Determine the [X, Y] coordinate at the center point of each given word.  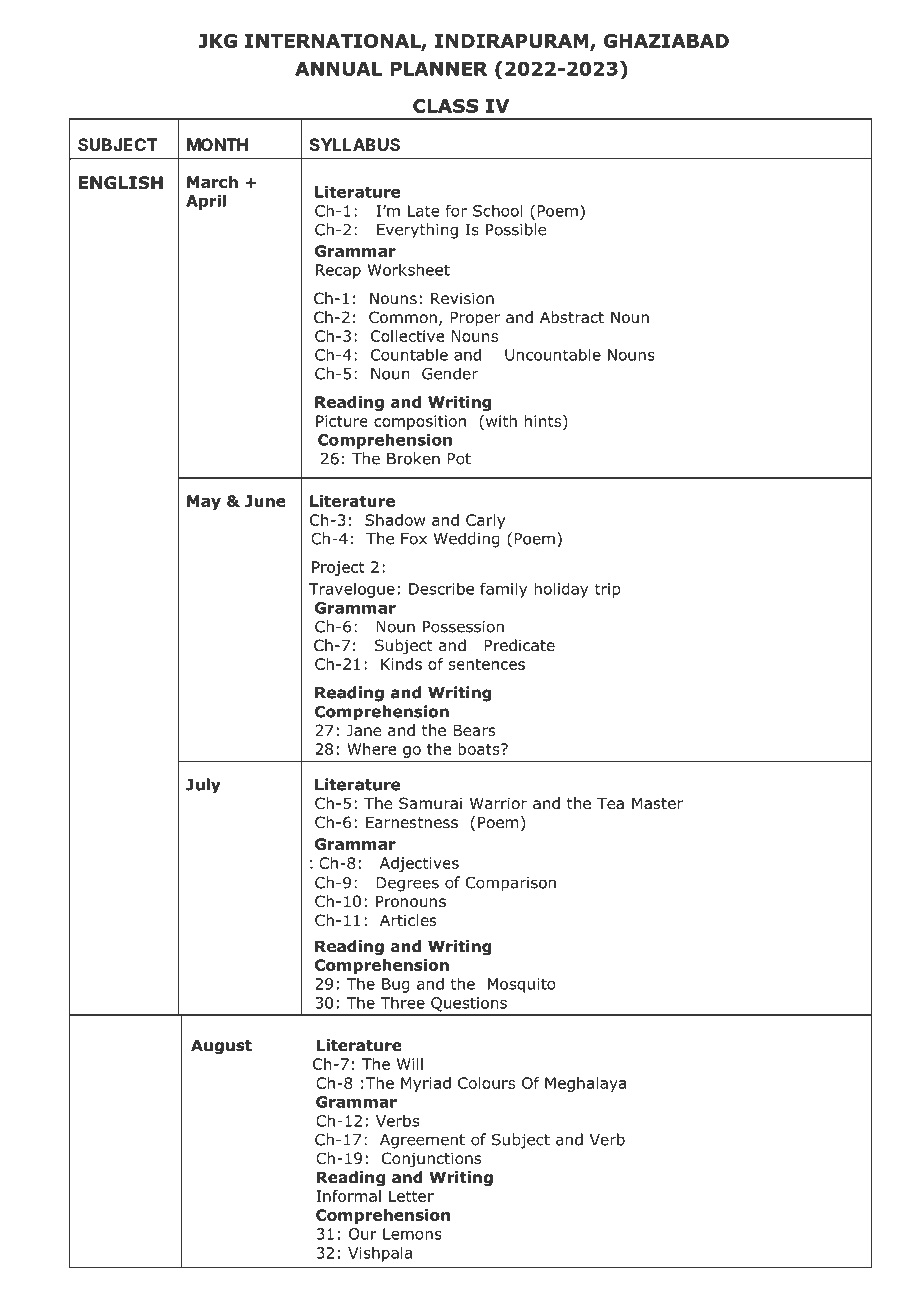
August [221, 1046]
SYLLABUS [355, 144]
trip [608, 590]
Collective [407, 336]
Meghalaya [585, 1084]
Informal [349, 1196]
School [498, 210]
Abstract [572, 317]
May [204, 502]
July [203, 786]
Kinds [401, 664]
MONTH [217, 144]
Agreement [422, 1141]
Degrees [407, 884]
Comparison [511, 884]
